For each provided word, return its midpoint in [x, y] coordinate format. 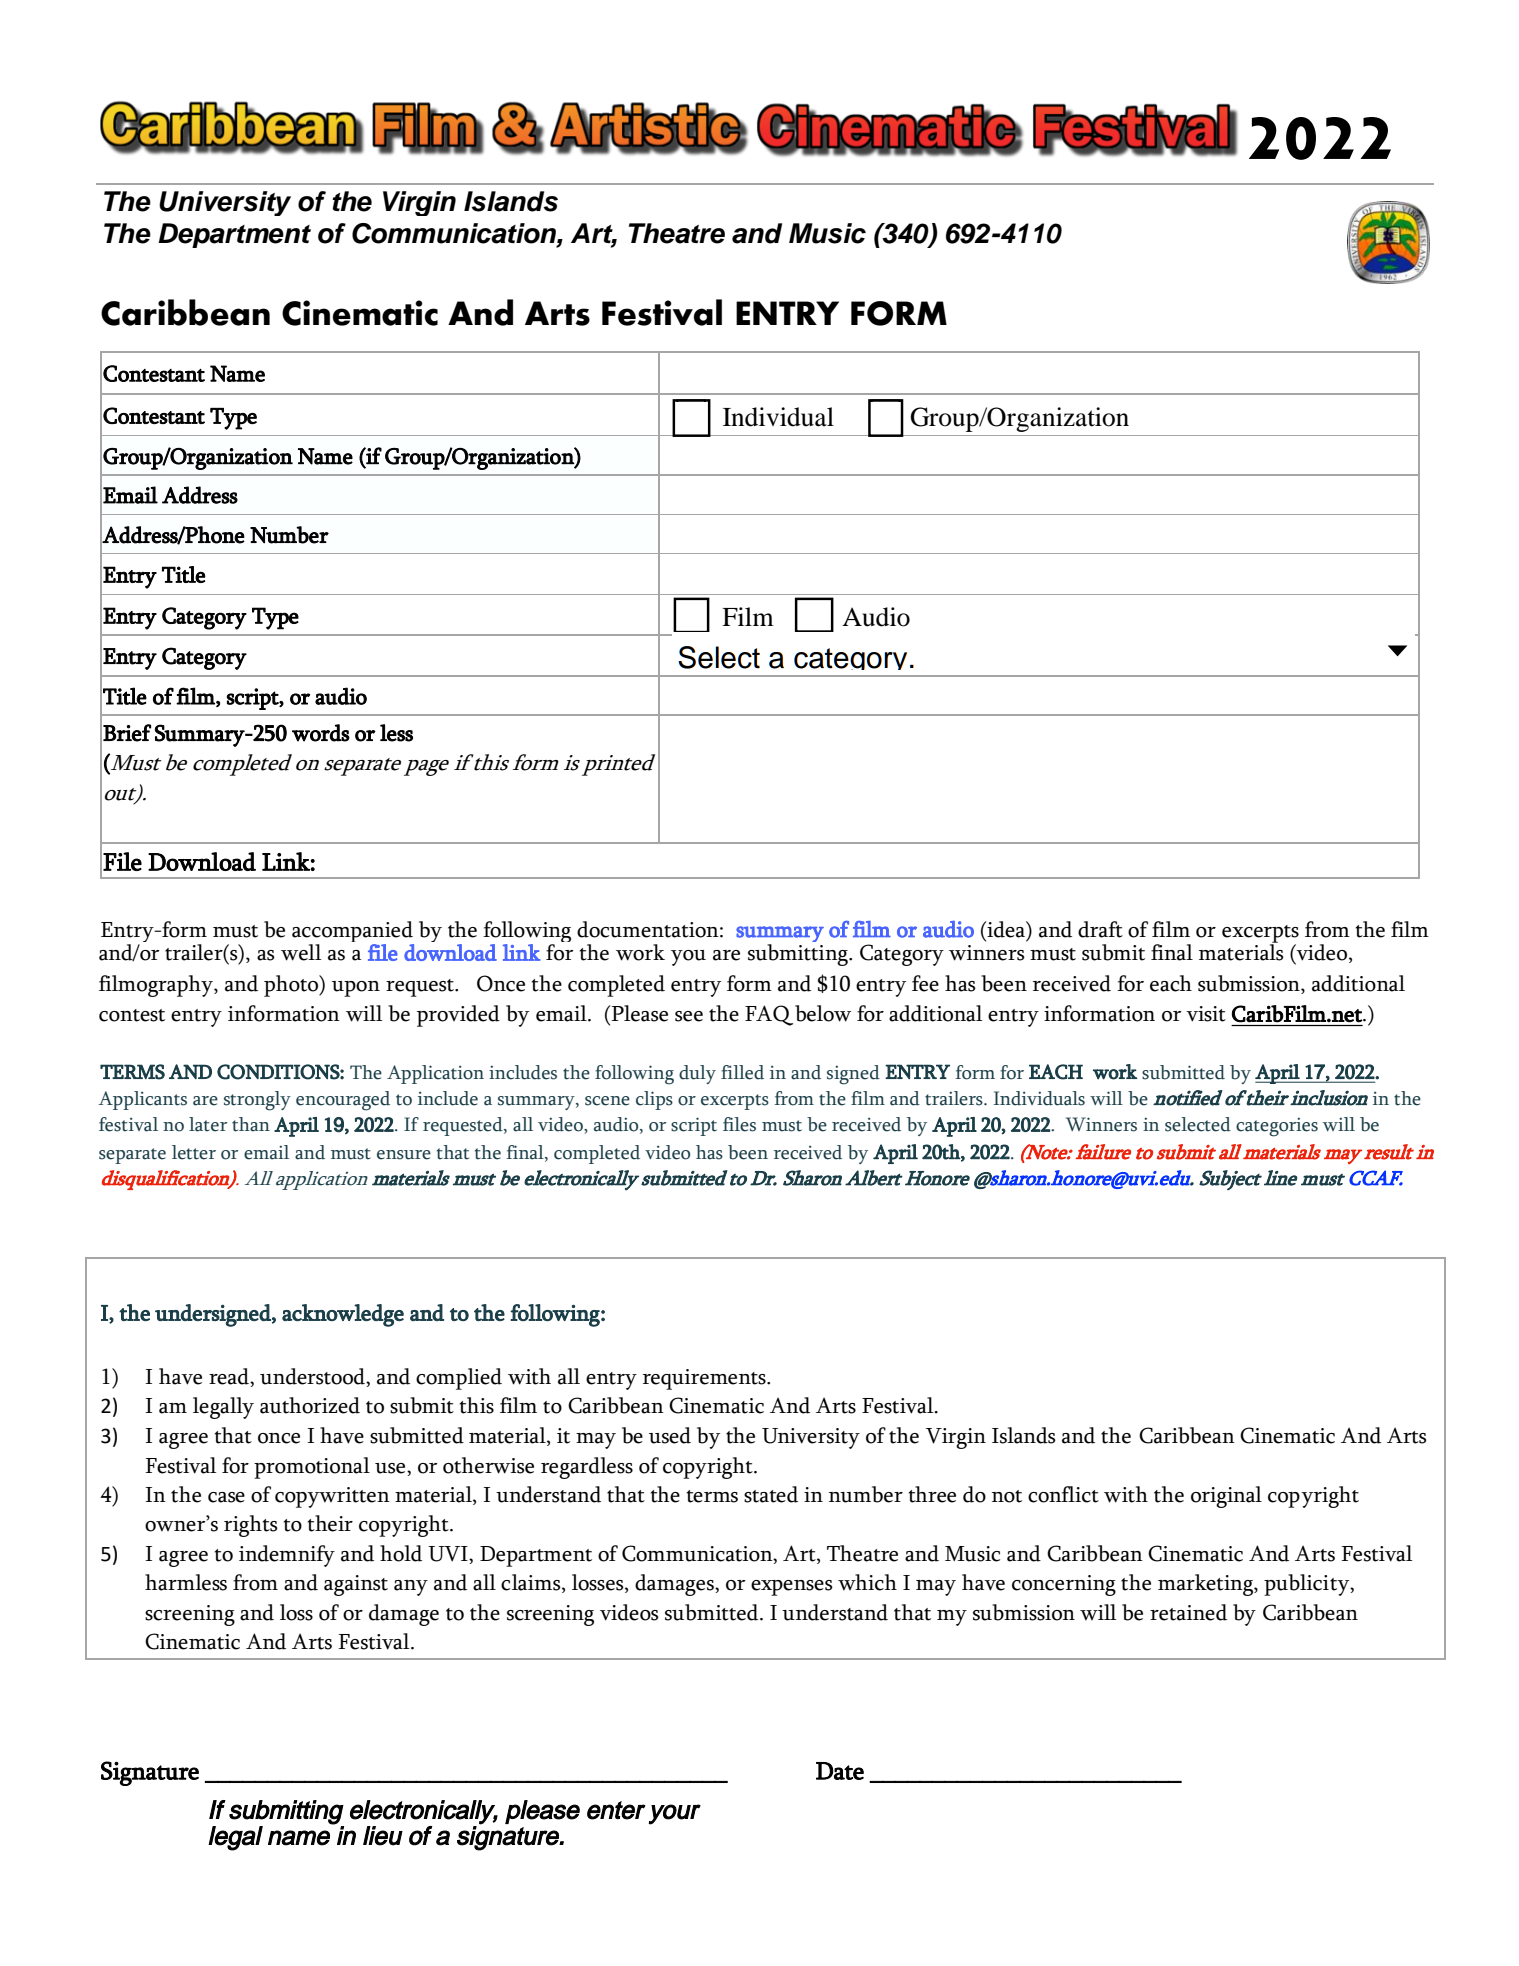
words [321, 733]
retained [1188, 1612]
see [689, 1016]
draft [1100, 929]
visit [1206, 1014]
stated [771, 1494]
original [1226, 1497]
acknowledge [343, 1315]
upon [356, 989]
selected [1198, 1124]
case [226, 1497]
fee [925, 983]
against [356, 1585]
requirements [705, 1379]
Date [840, 1771]
